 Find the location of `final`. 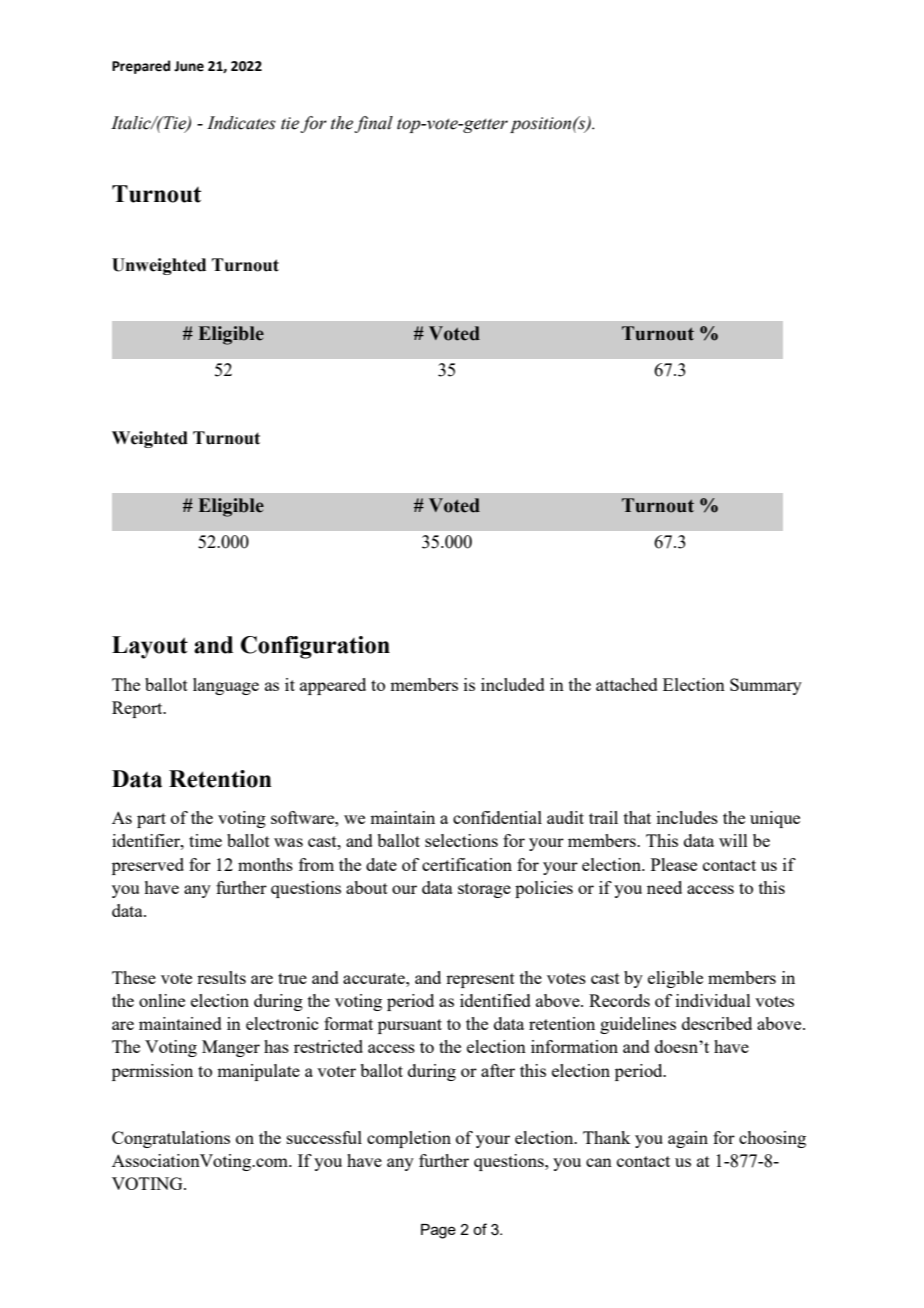

final is located at coordinates (373, 124).
